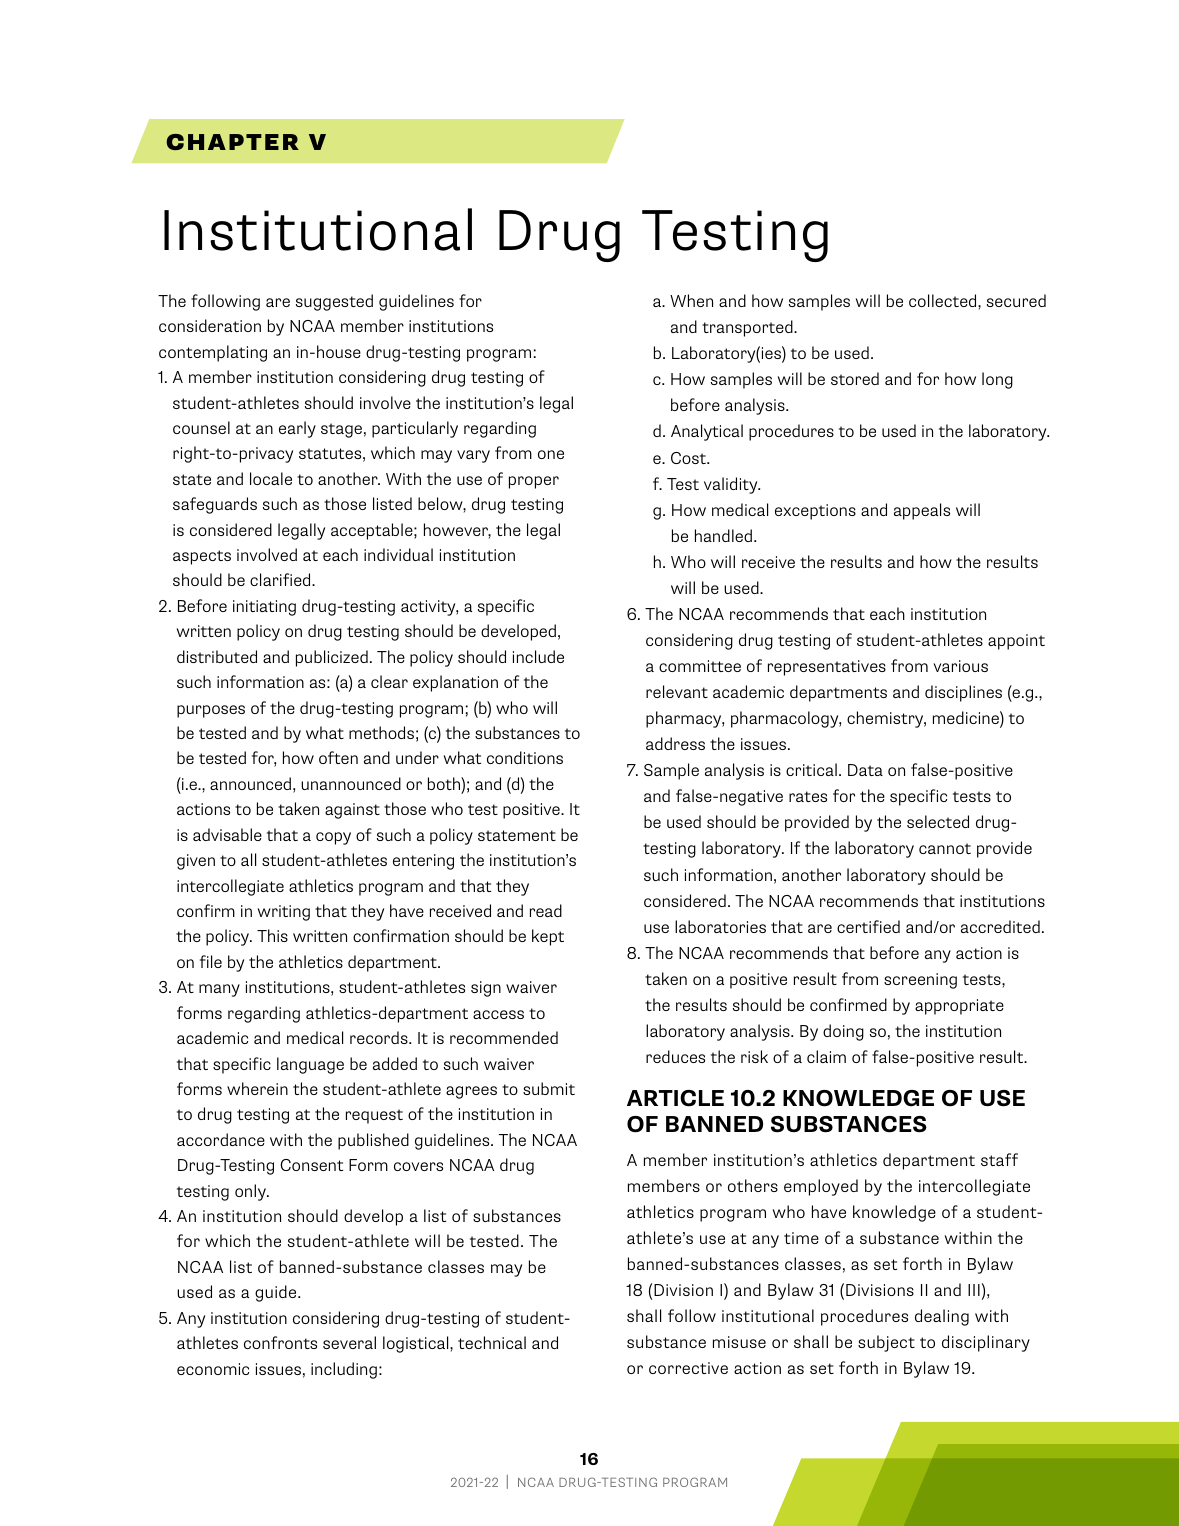  I want to click on CHAPTER, so click(232, 142).
